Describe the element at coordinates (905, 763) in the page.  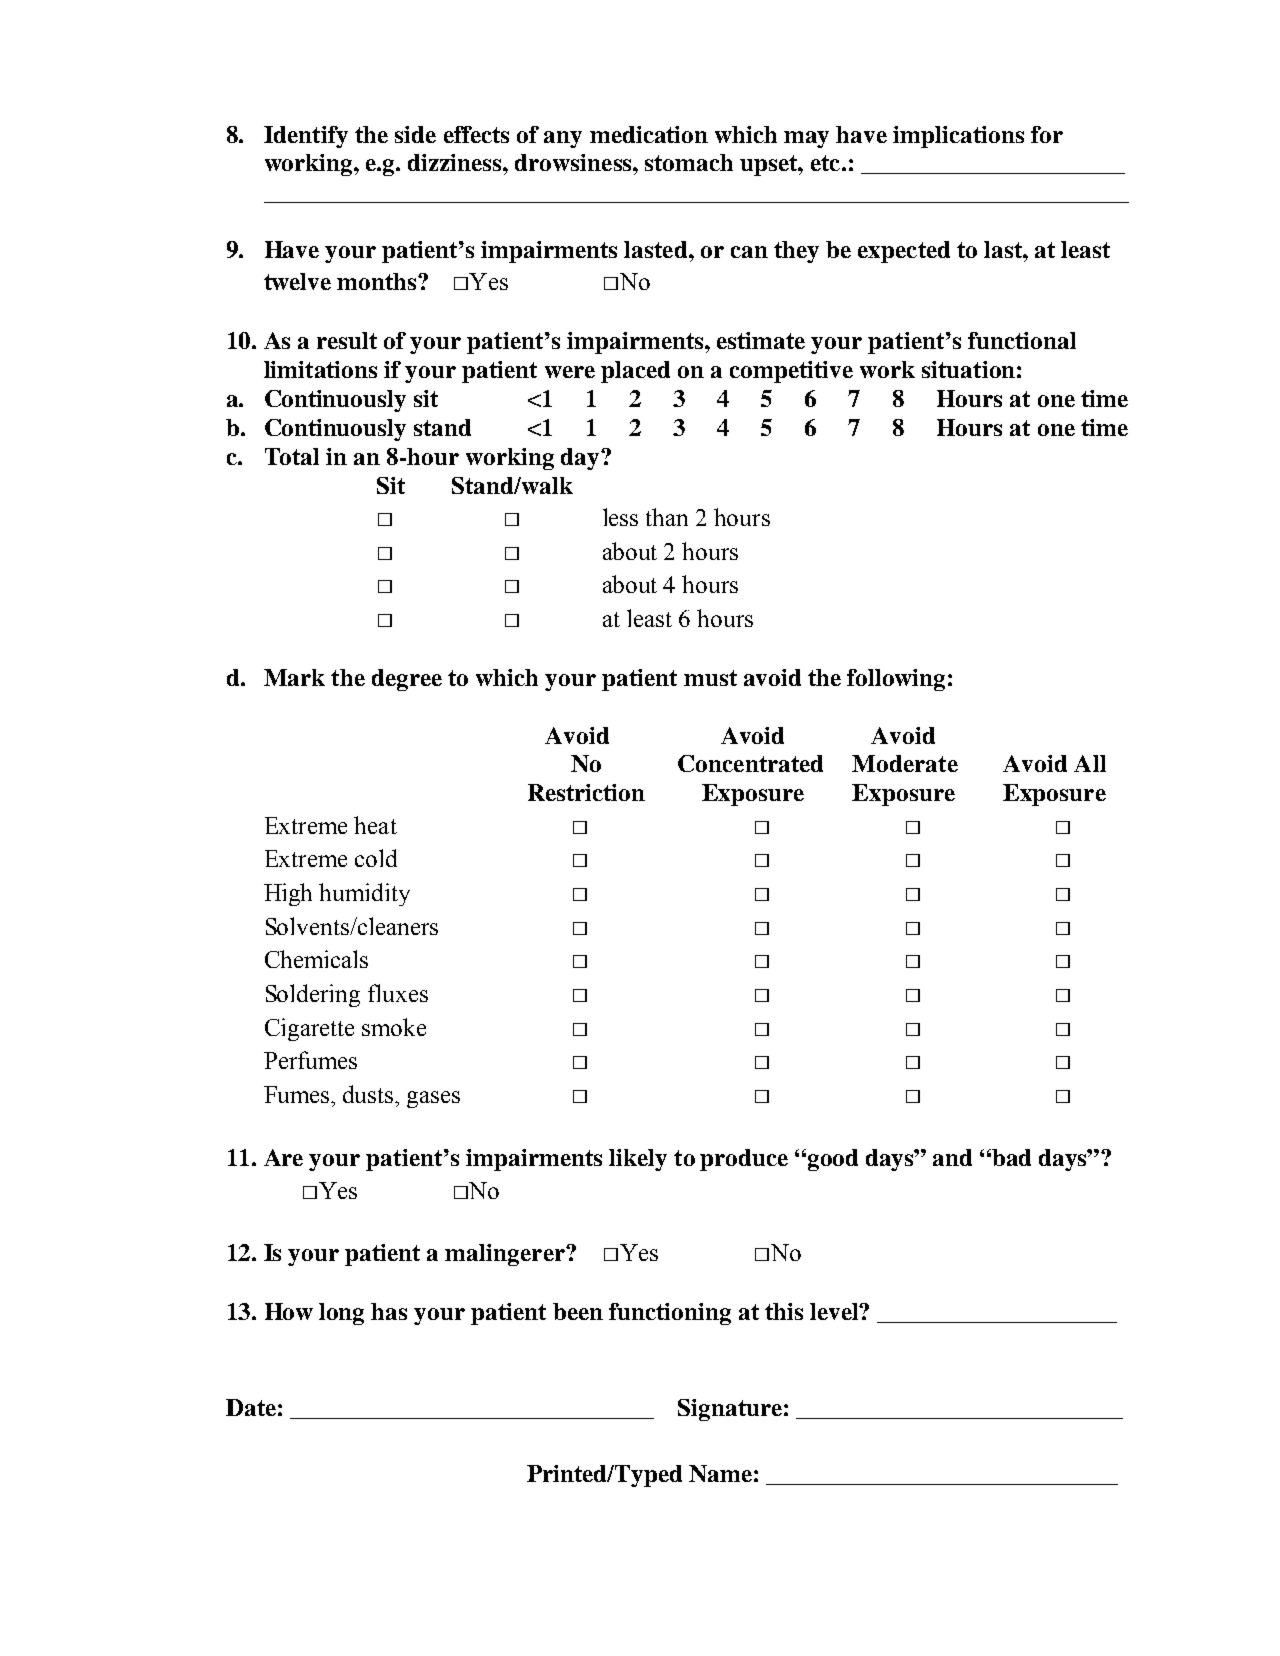
I see `Moderate` at that location.
